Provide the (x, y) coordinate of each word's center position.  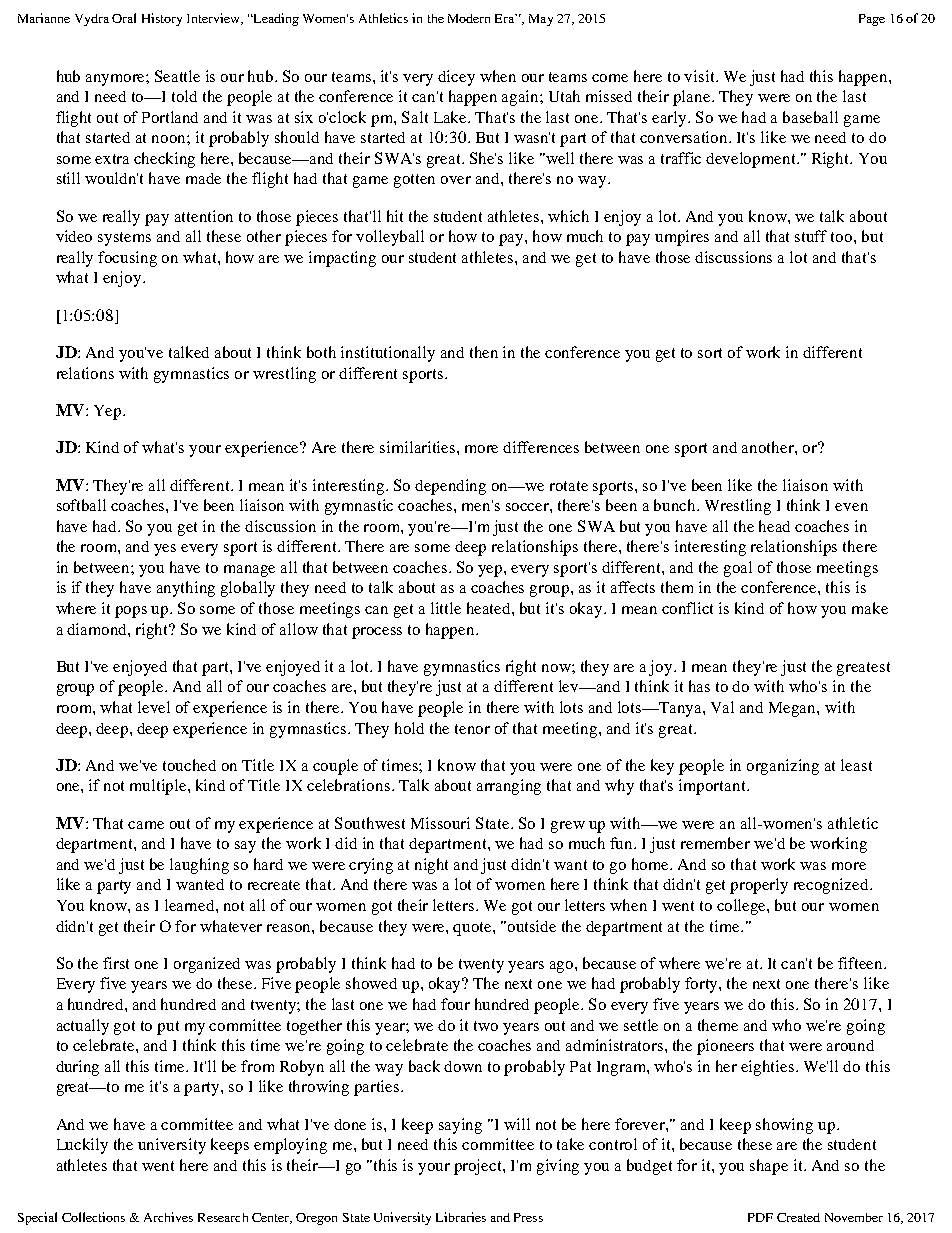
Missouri (440, 823)
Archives (168, 1217)
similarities (419, 447)
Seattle (177, 76)
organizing (783, 767)
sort (710, 353)
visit (700, 76)
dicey (456, 78)
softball (81, 505)
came (146, 825)
